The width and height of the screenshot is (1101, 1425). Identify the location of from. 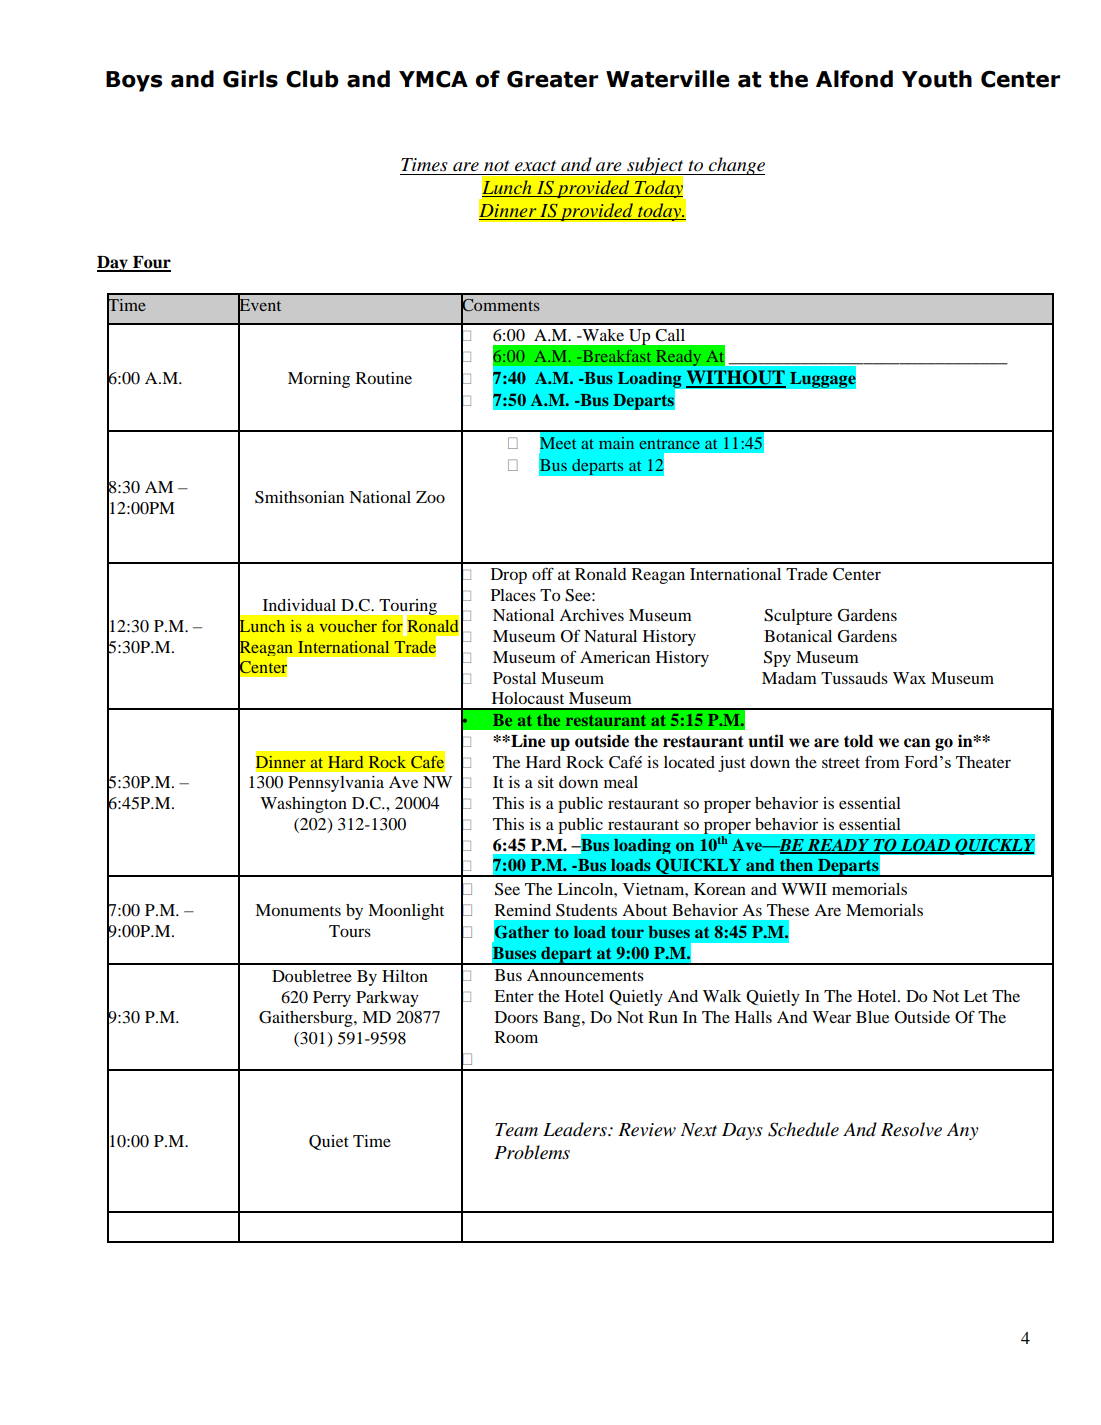
(882, 761).
